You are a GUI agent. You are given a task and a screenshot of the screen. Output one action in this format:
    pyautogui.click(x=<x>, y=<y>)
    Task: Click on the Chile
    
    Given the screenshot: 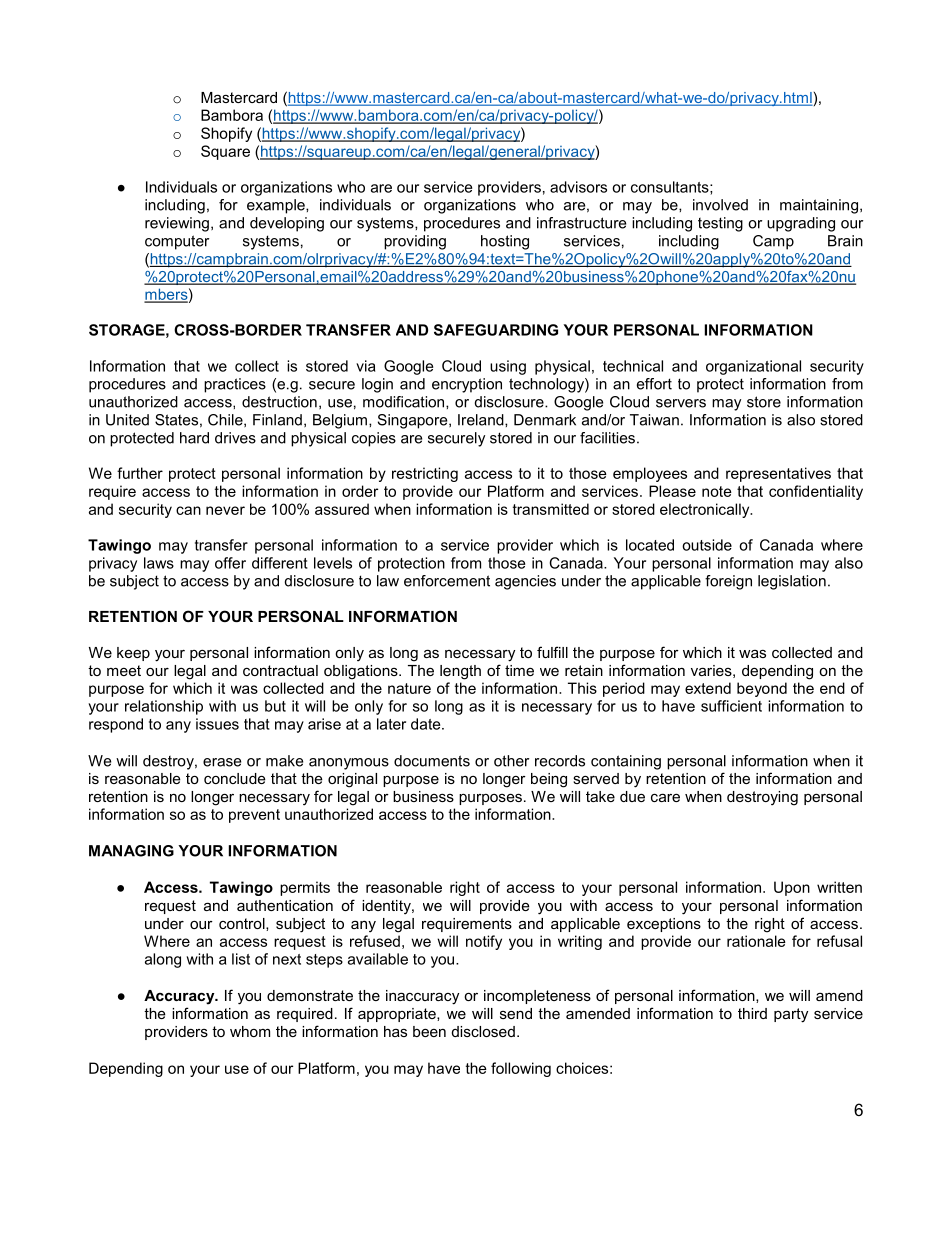 What is the action you would take?
    pyautogui.click(x=226, y=420)
